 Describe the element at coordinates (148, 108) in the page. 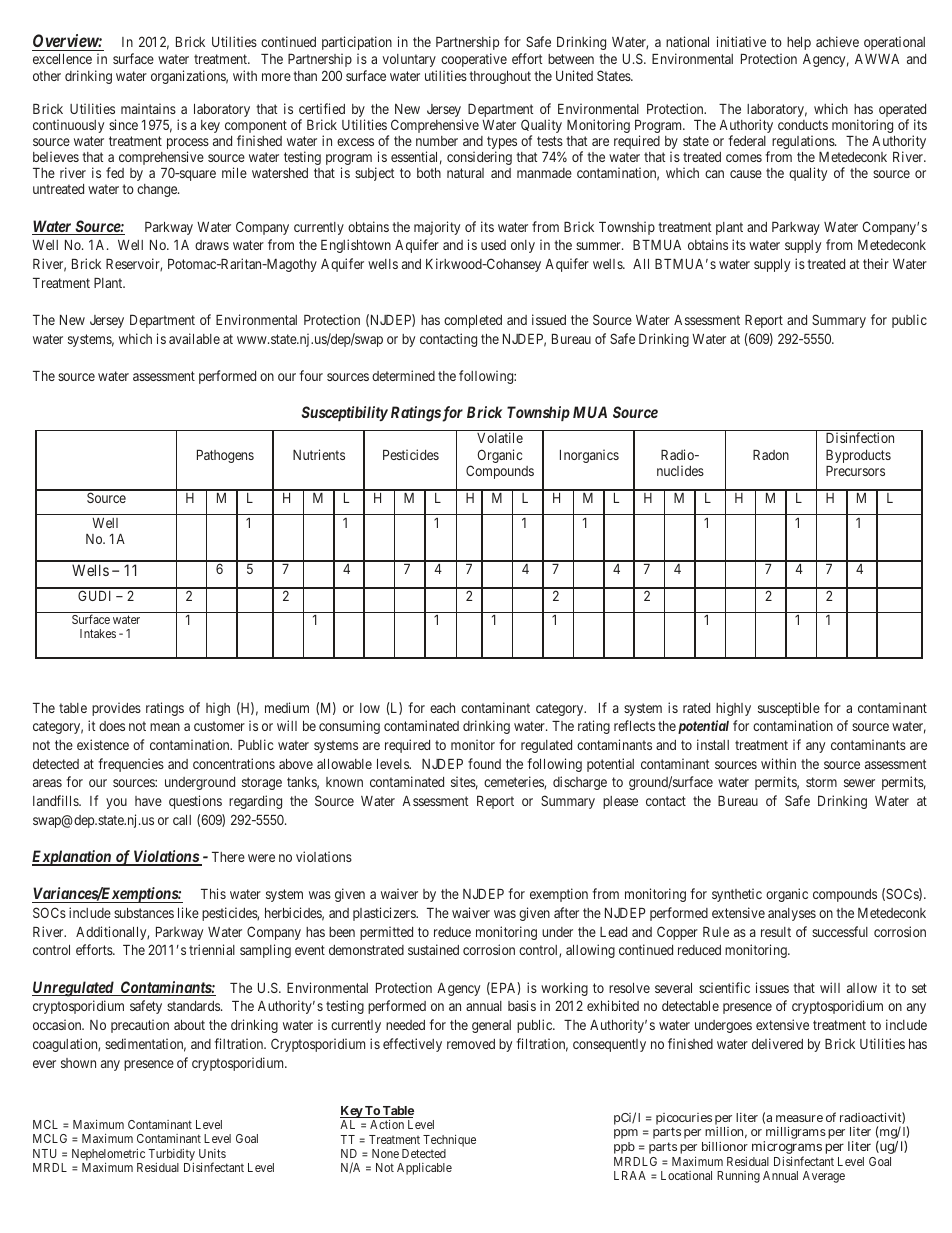

I see `maintains` at that location.
